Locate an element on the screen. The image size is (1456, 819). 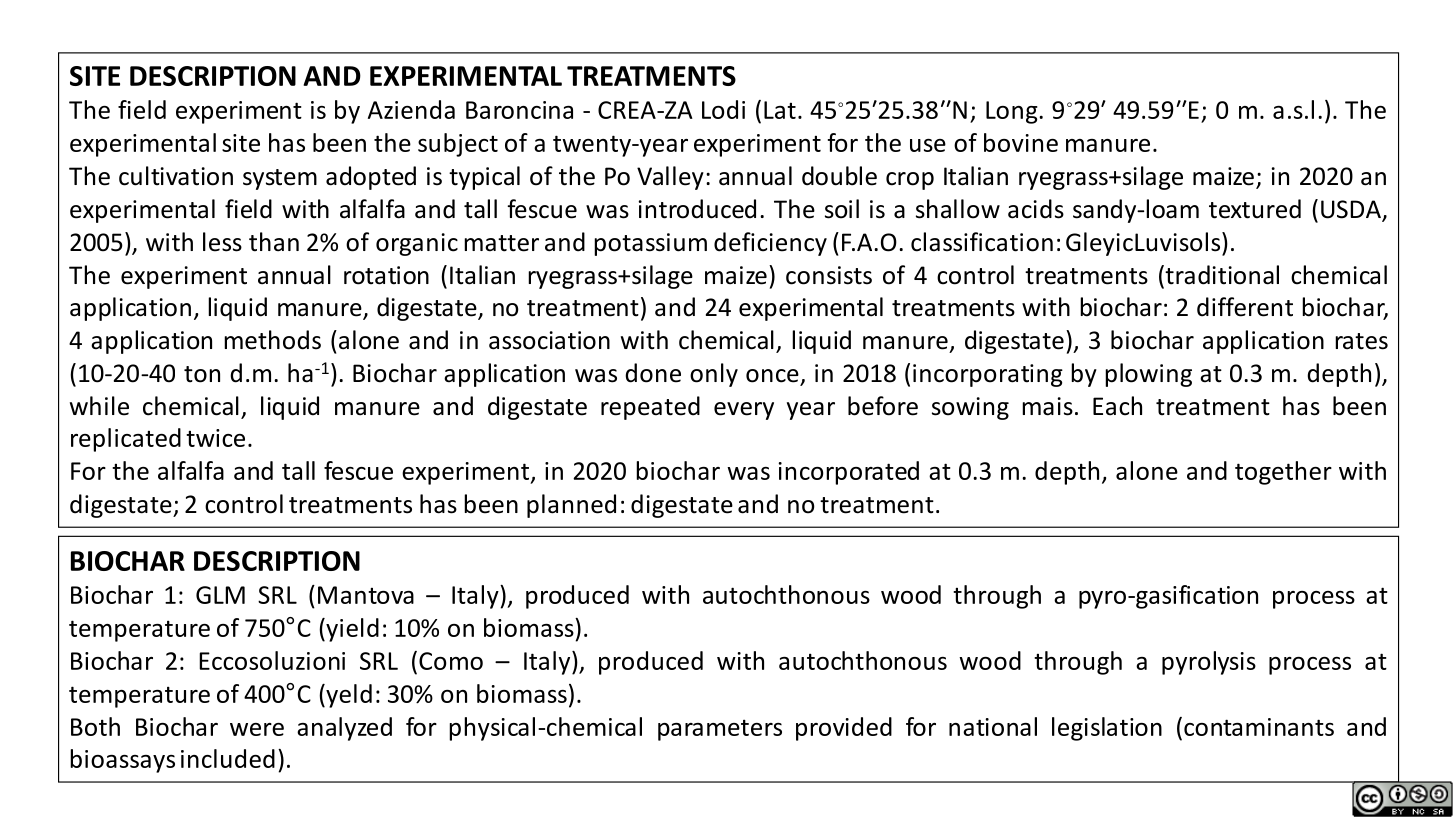
were is located at coordinates (257, 729).
